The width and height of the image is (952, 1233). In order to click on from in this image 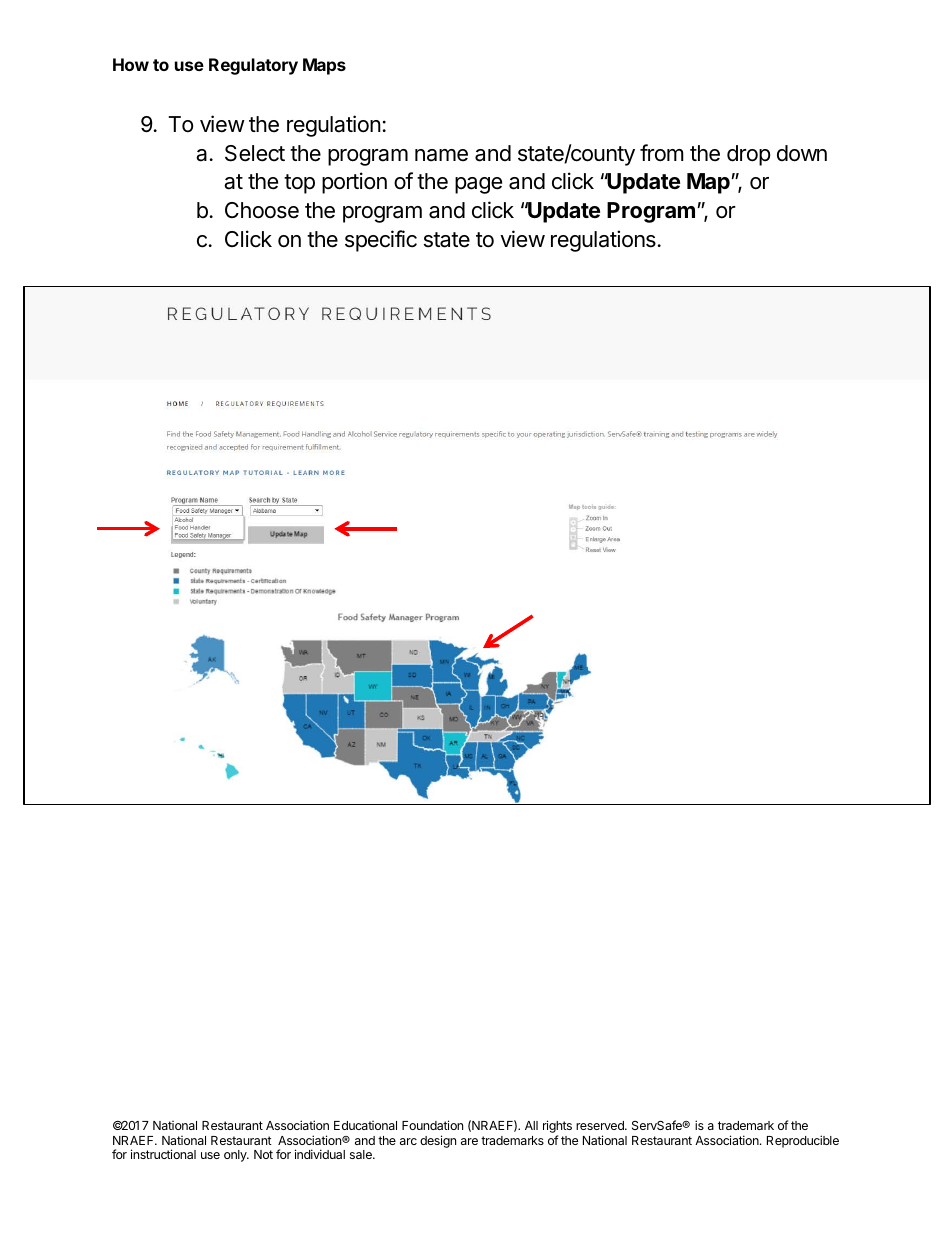, I will do `click(662, 153)`.
